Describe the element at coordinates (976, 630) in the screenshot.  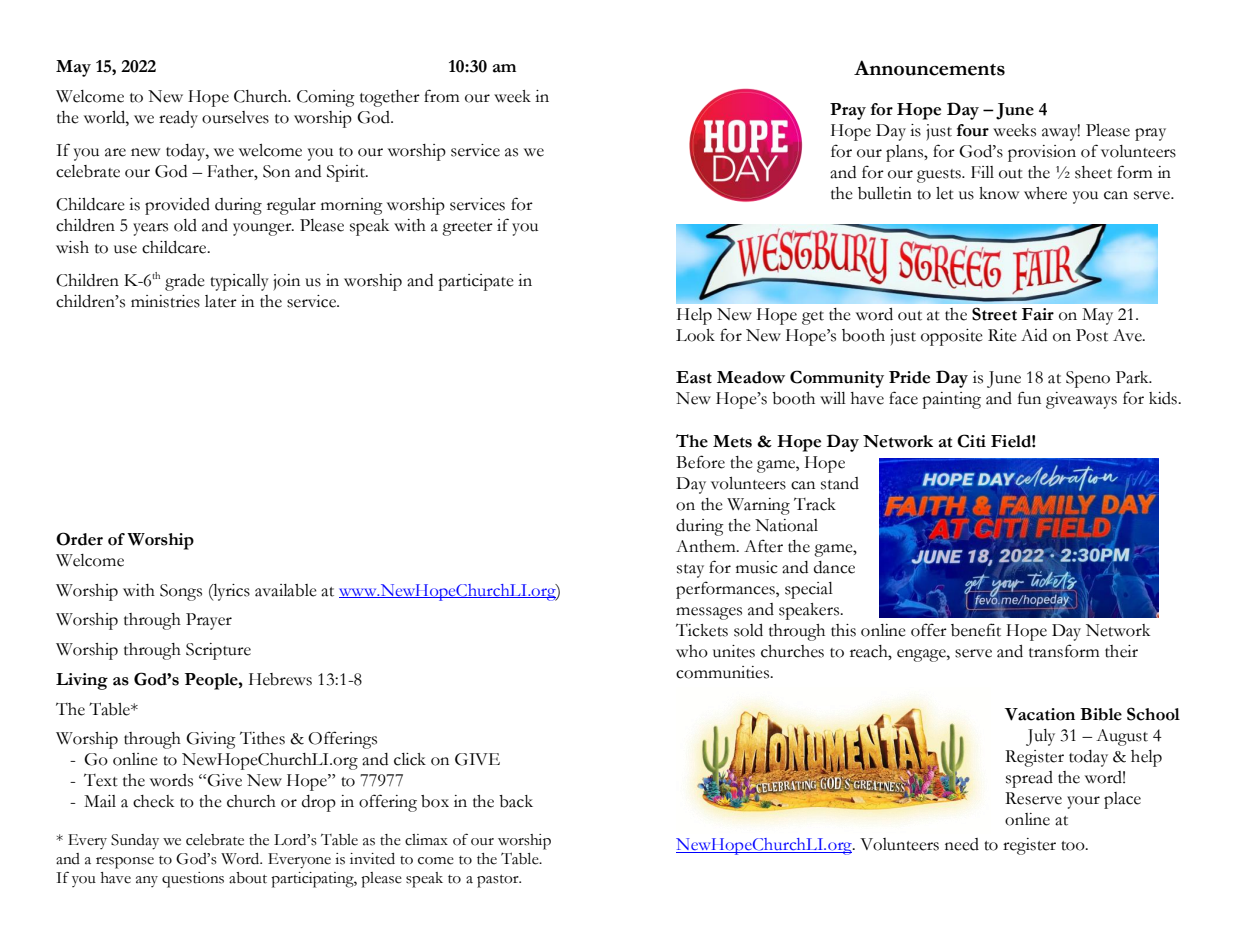
I see `benefit` at that location.
